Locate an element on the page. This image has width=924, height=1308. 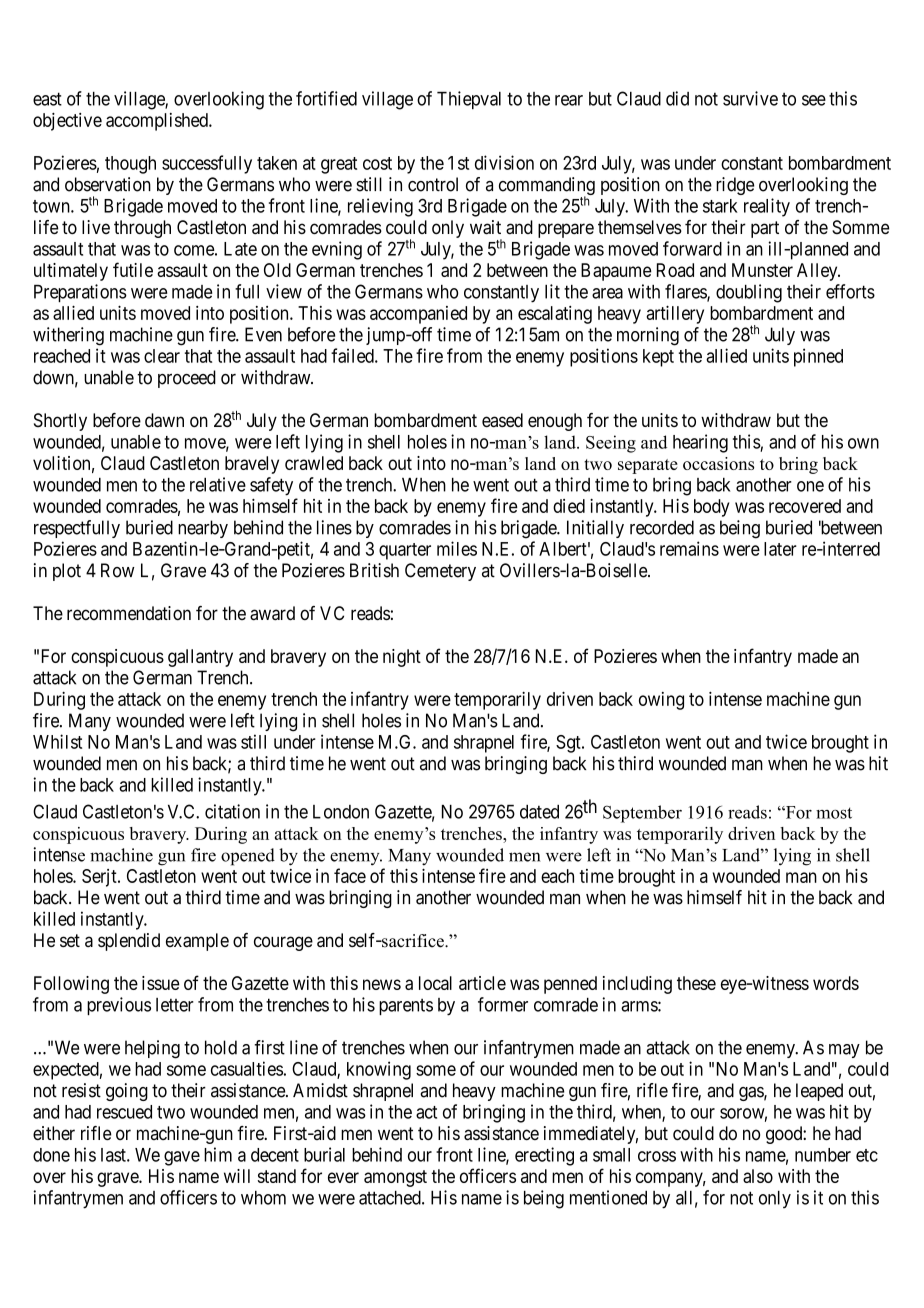
pinned is located at coordinates (818, 357).
